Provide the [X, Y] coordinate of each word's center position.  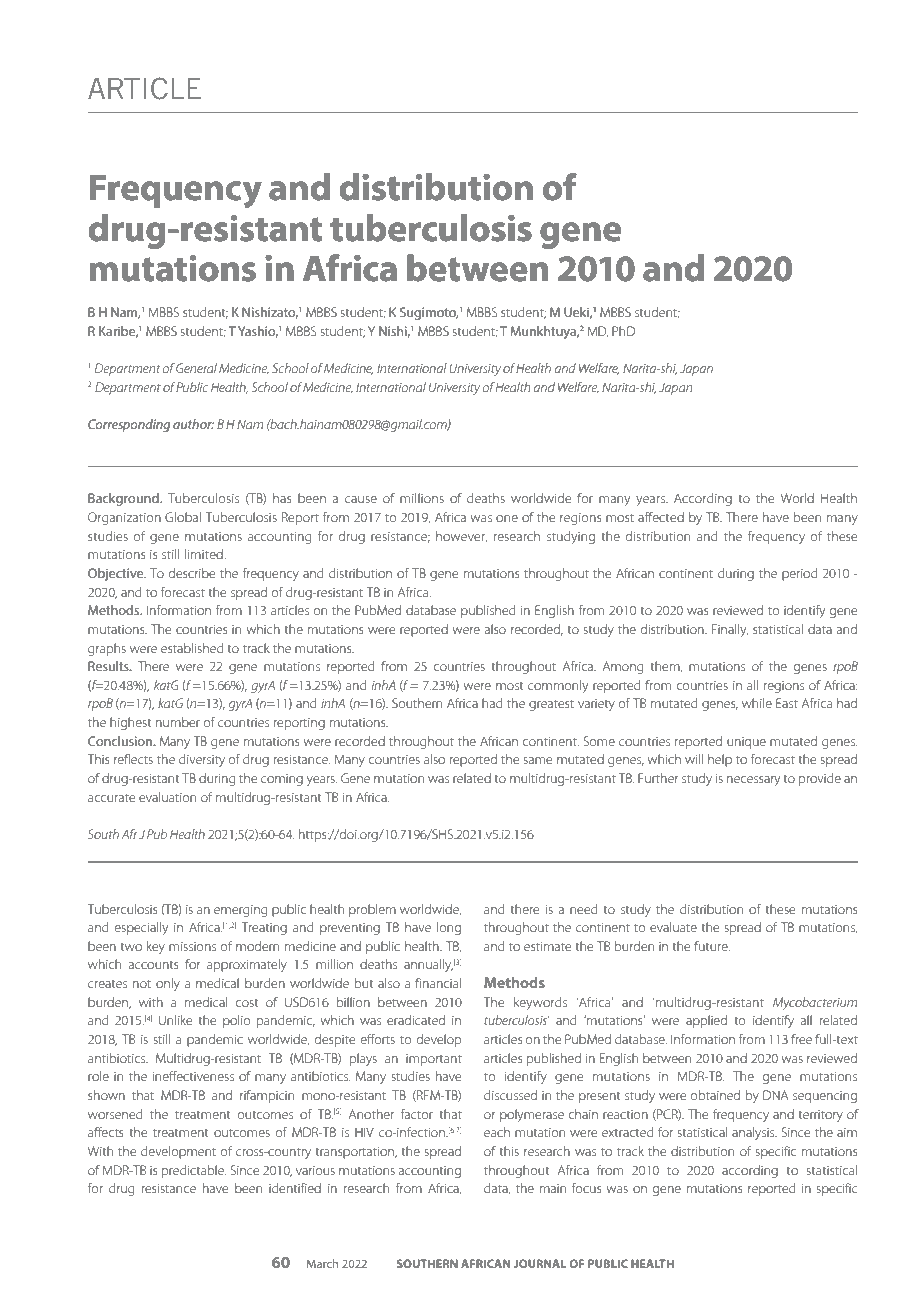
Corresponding [129, 425]
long [449, 928]
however [461, 537]
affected [661, 517]
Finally [730, 630]
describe [192, 573]
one [507, 518]
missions [192, 946]
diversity [202, 760]
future [712, 946]
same [538, 760]
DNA [775, 1095]
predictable [194, 1171]
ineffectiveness [193, 1076]
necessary [753, 781]
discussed [510, 1095]
